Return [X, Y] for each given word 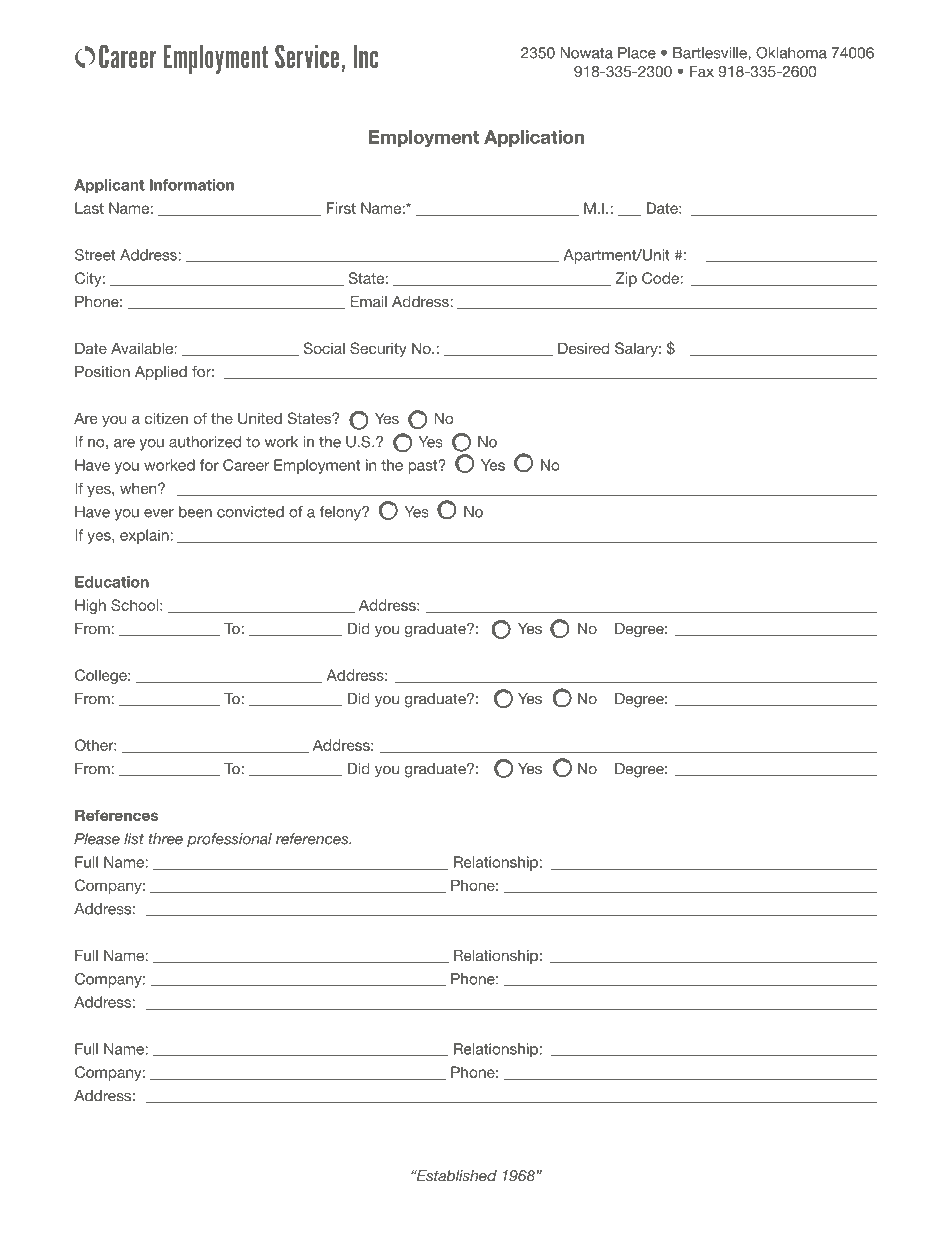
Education [112, 582]
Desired [583, 348]
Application [534, 138]
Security [378, 349]
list [134, 839]
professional [229, 840]
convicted [250, 512]
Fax [702, 71]
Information [192, 185]
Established [455, 1176]
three [166, 839]
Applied [161, 373]
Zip [626, 279]
